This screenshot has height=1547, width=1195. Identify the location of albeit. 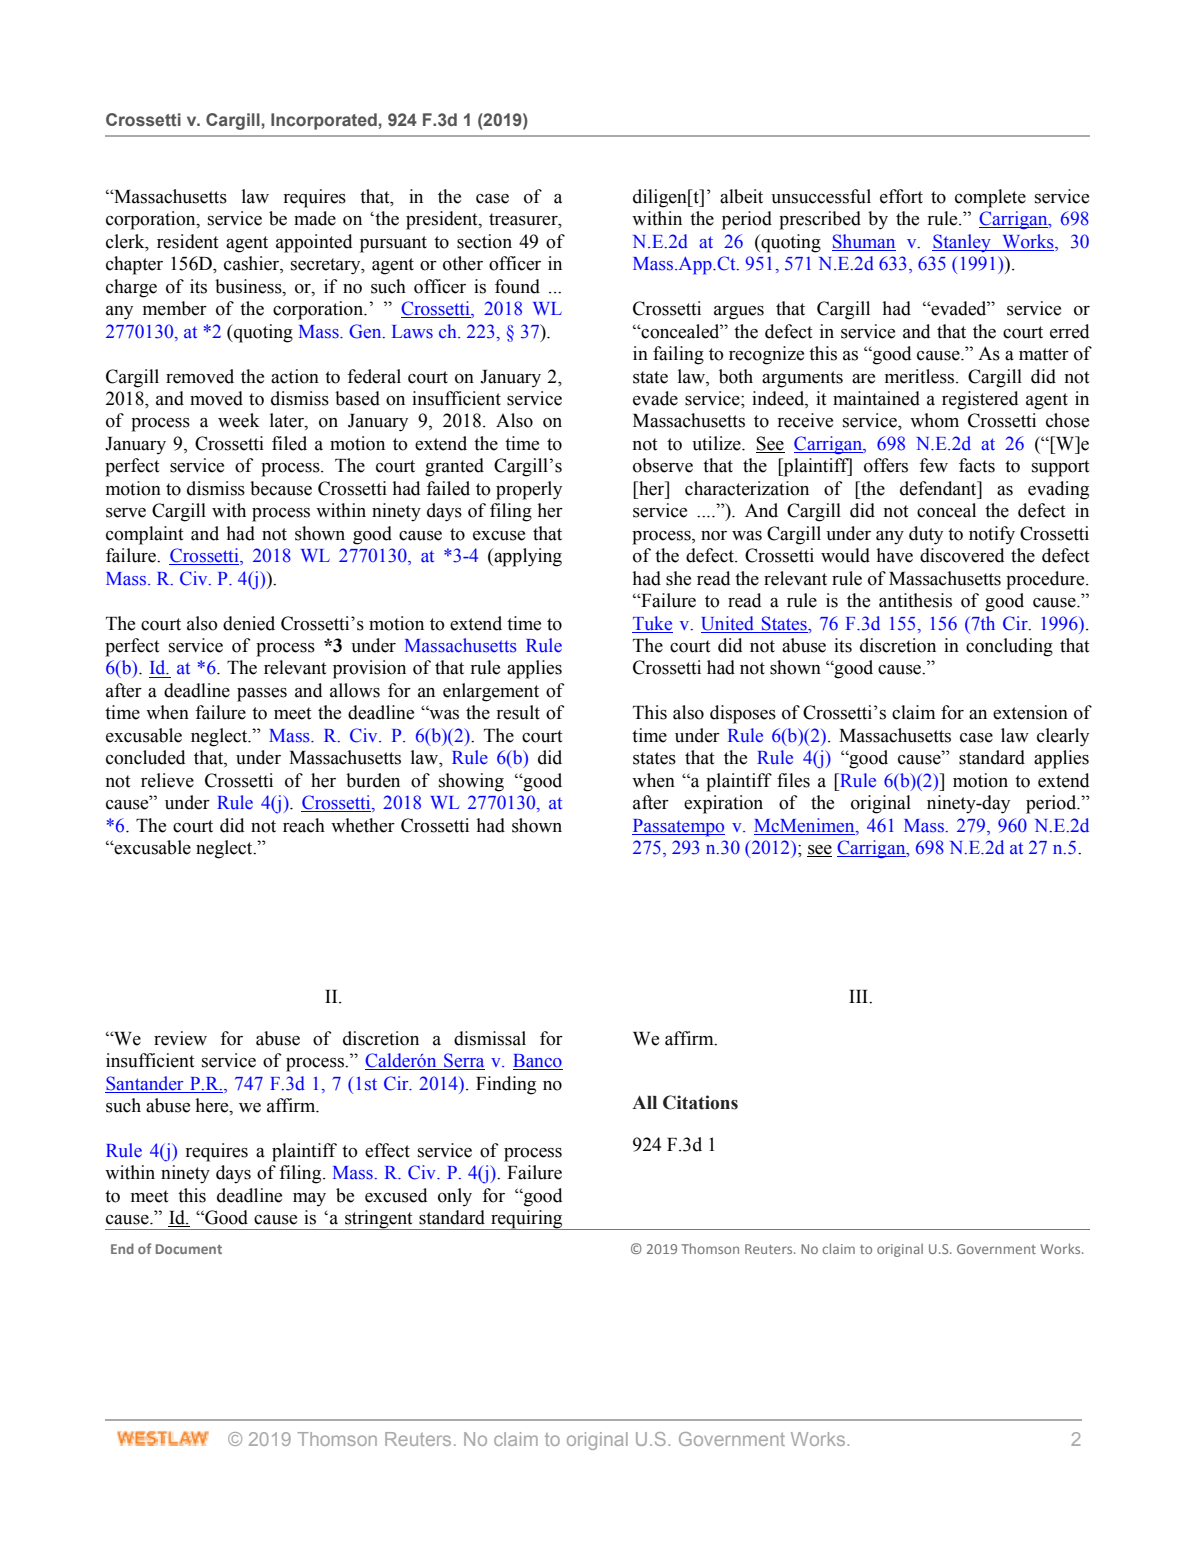
(741, 196).
